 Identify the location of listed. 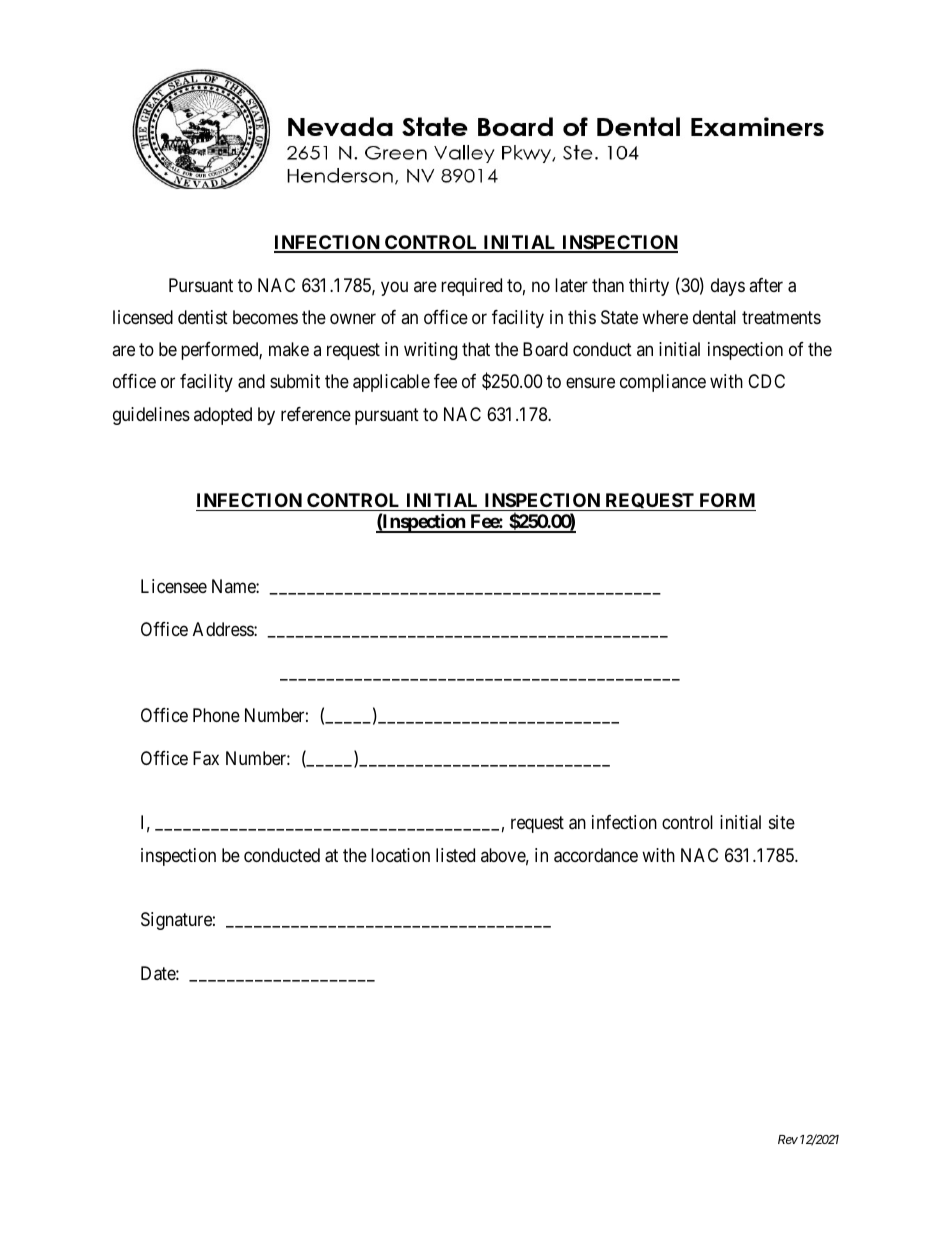
(455, 855).
